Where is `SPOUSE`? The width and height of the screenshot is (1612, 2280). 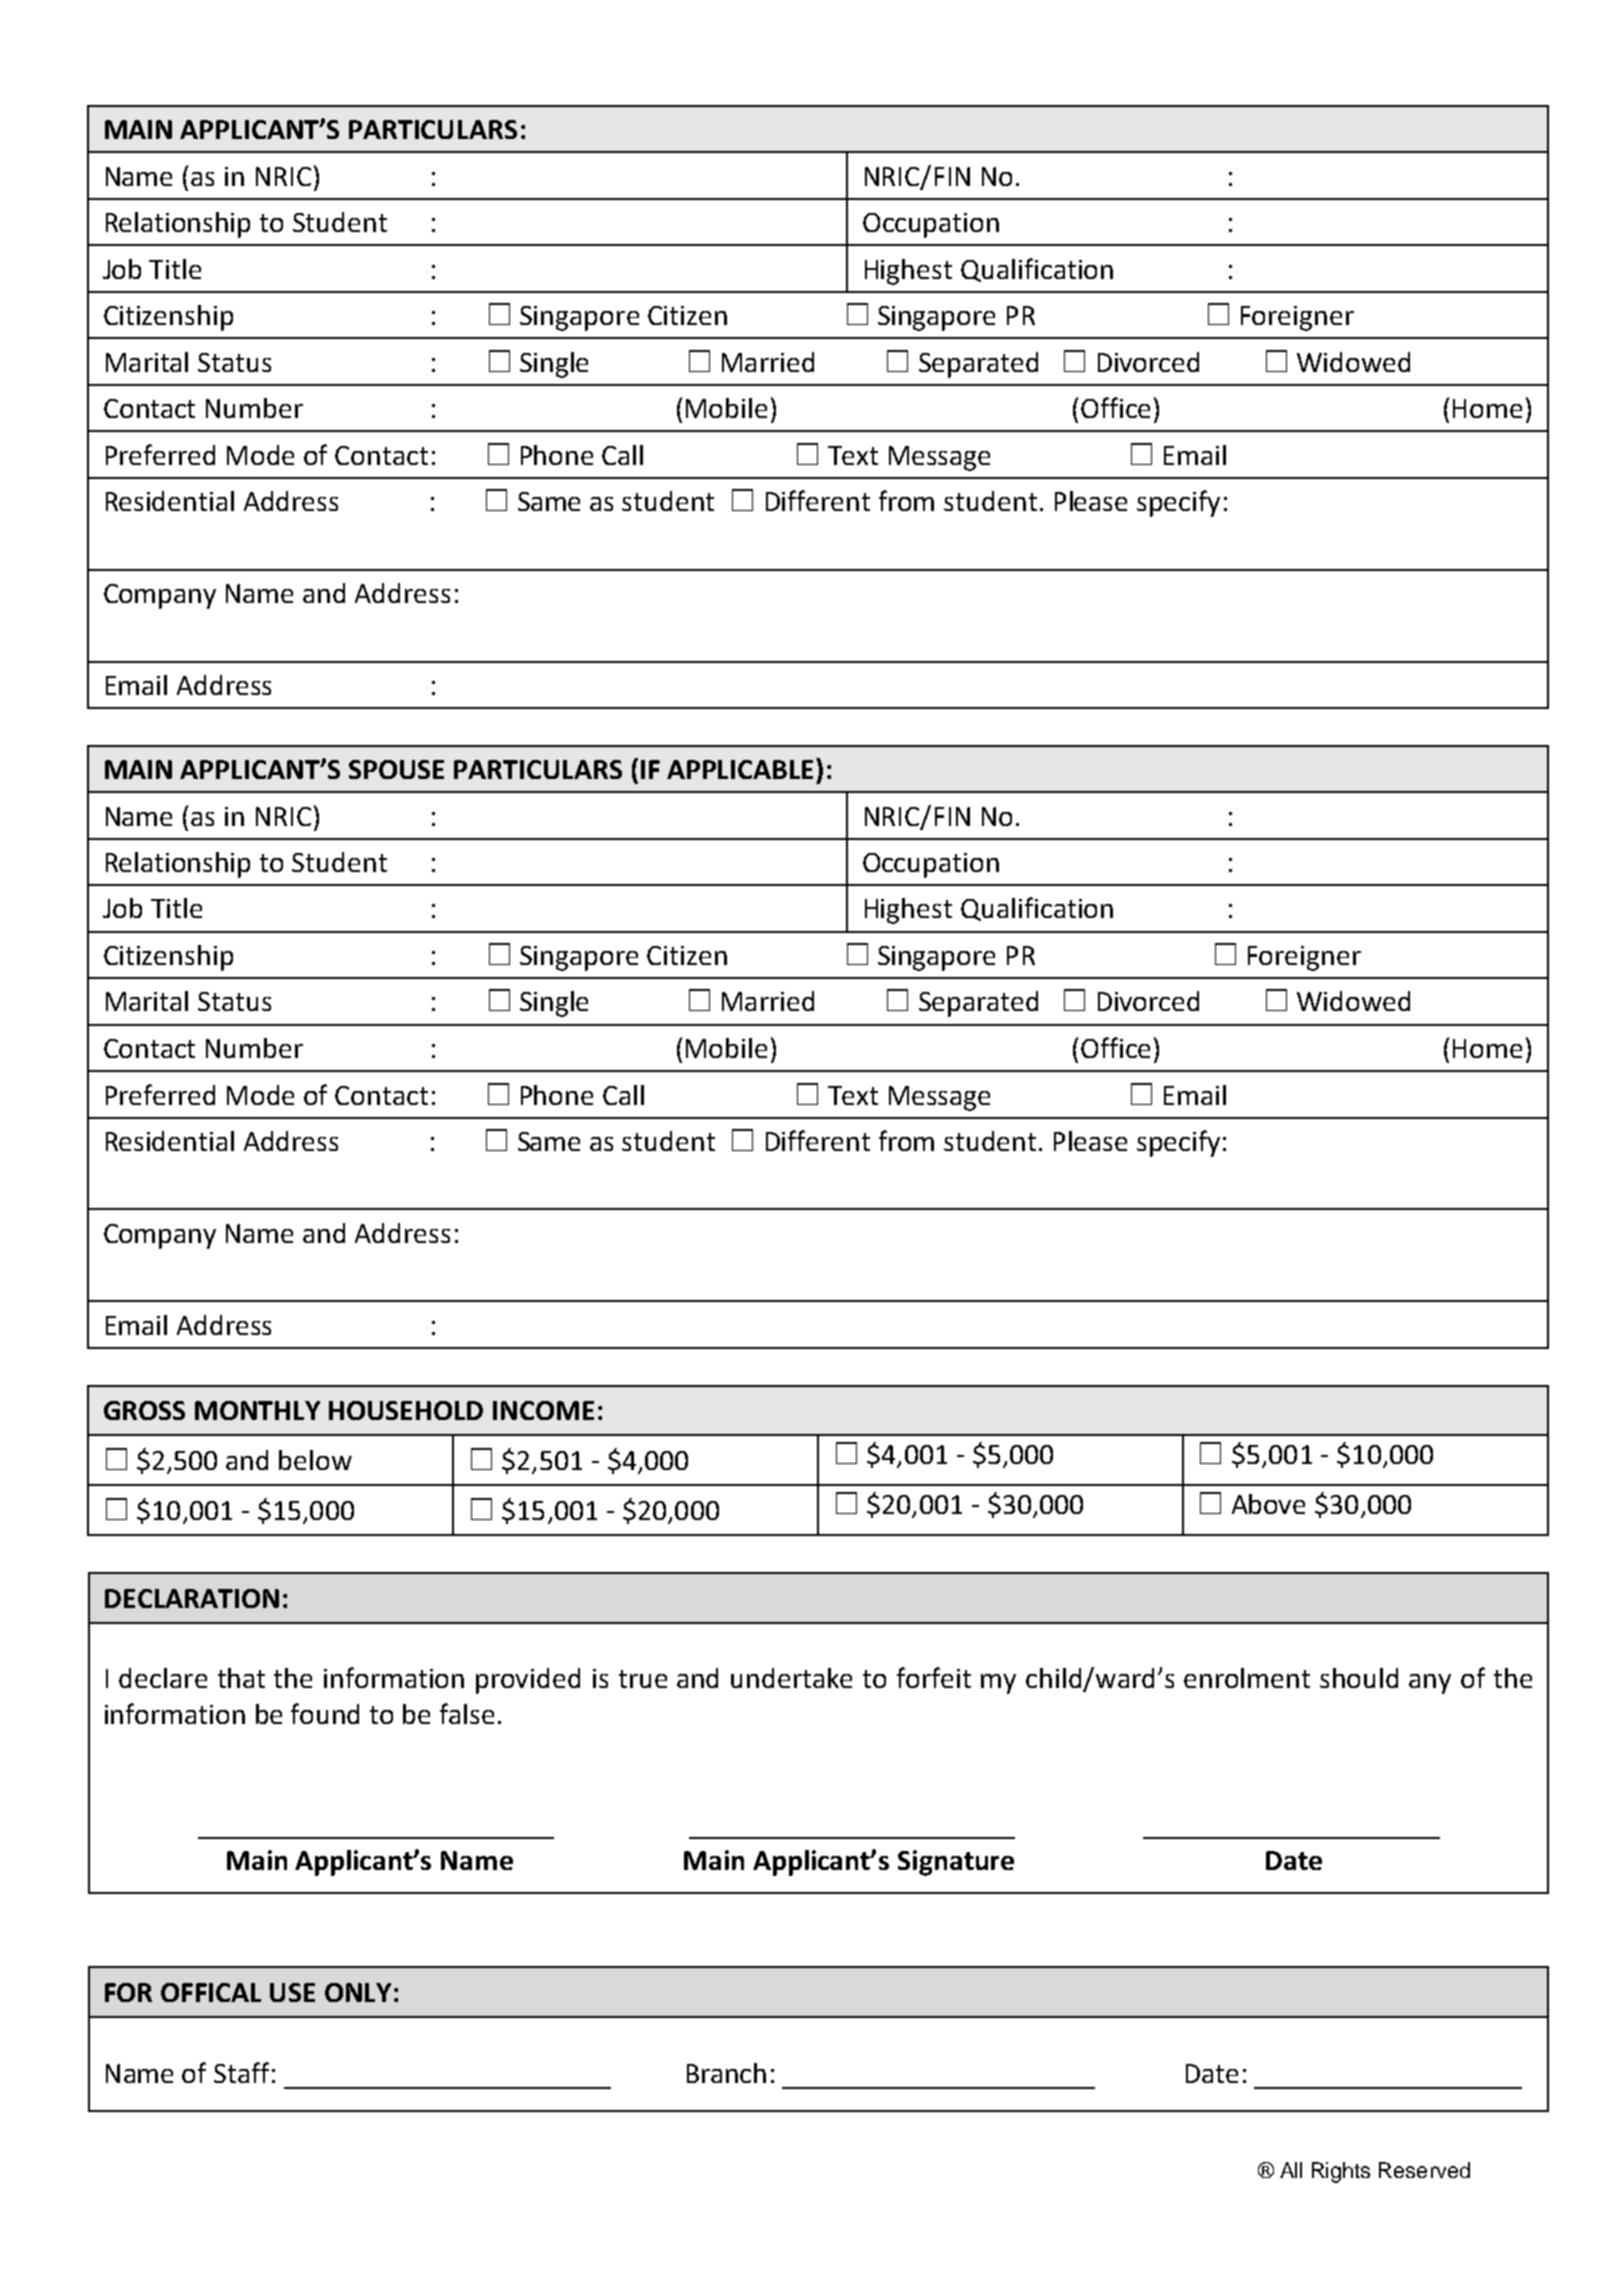 SPOUSE is located at coordinates (396, 769).
